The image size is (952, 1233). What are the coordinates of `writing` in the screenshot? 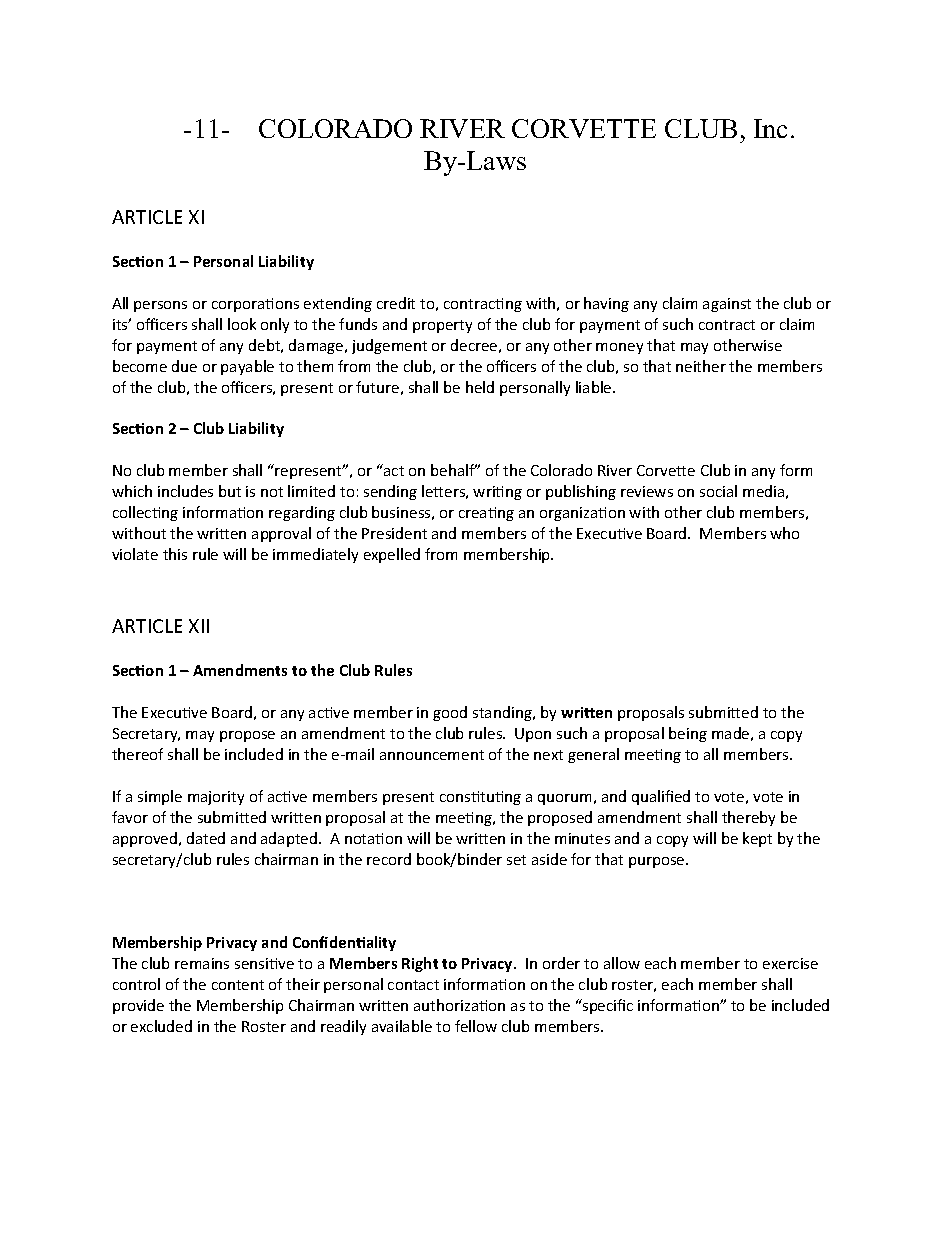 It's located at (497, 493).
